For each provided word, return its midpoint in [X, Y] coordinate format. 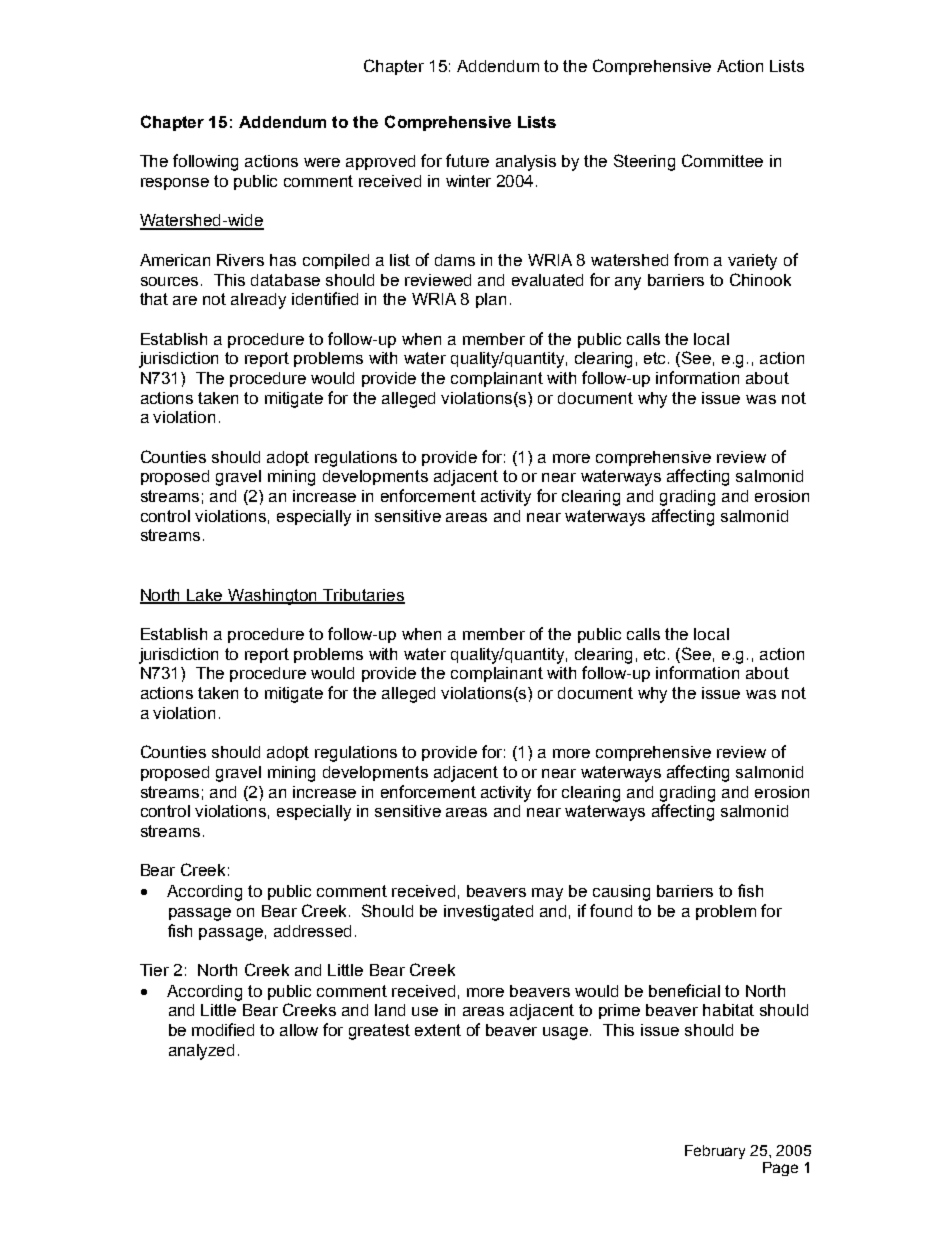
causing [621, 893]
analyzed [201, 1052]
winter [468, 181]
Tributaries [363, 596]
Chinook [760, 279]
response [175, 184]
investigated [488, 913]
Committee [722, 160]
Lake [205, 596]
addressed [312, 931]
